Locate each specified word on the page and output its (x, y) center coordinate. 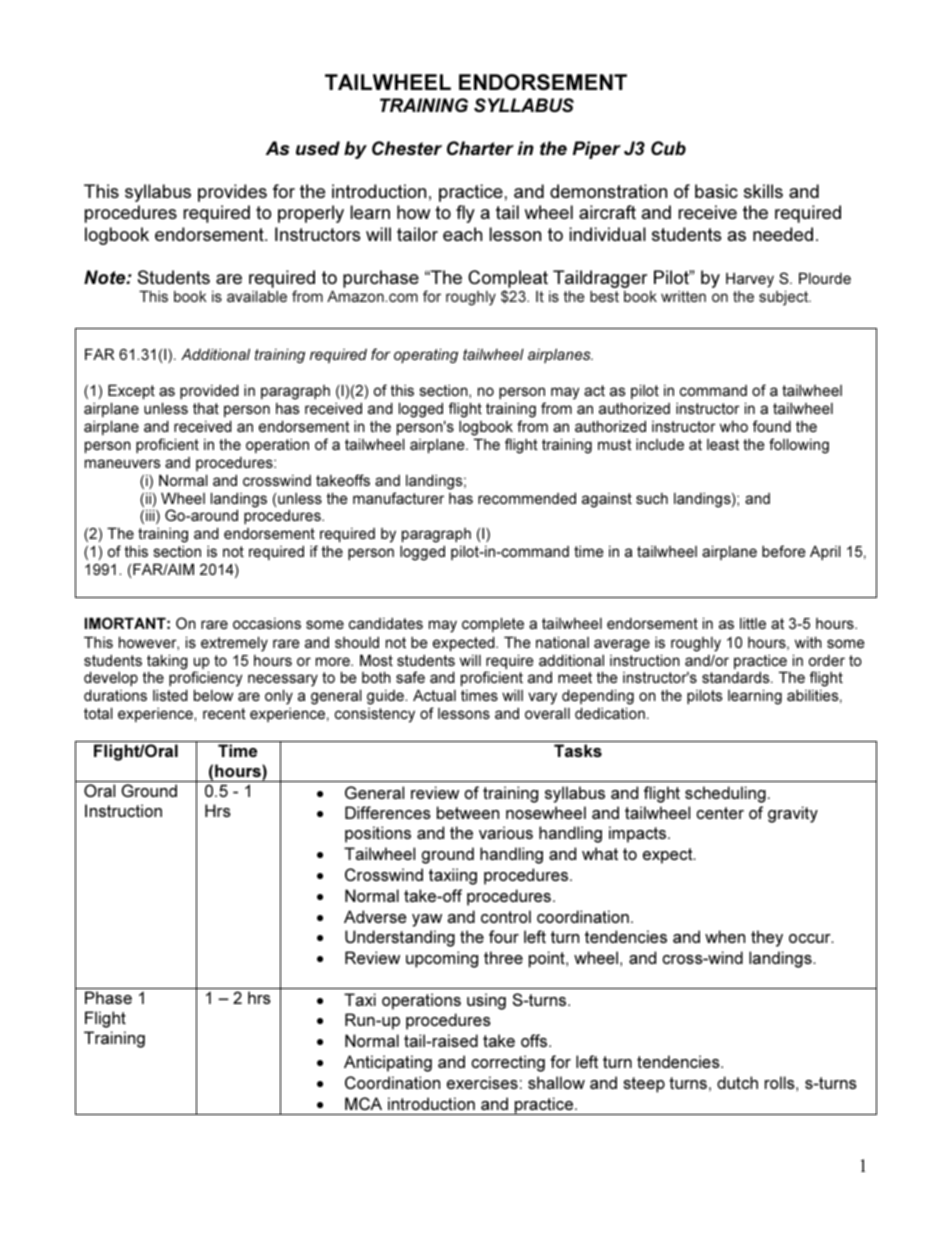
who (734, 426)
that (206, 408)
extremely (234, 644)
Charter (480, 148)
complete (493, 624)
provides (232, 193)
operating (426, 355)
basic (716, 191)
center (720, 813)
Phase (108, 997)
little (753, 623)
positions (378, 834)
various (506, 832)
